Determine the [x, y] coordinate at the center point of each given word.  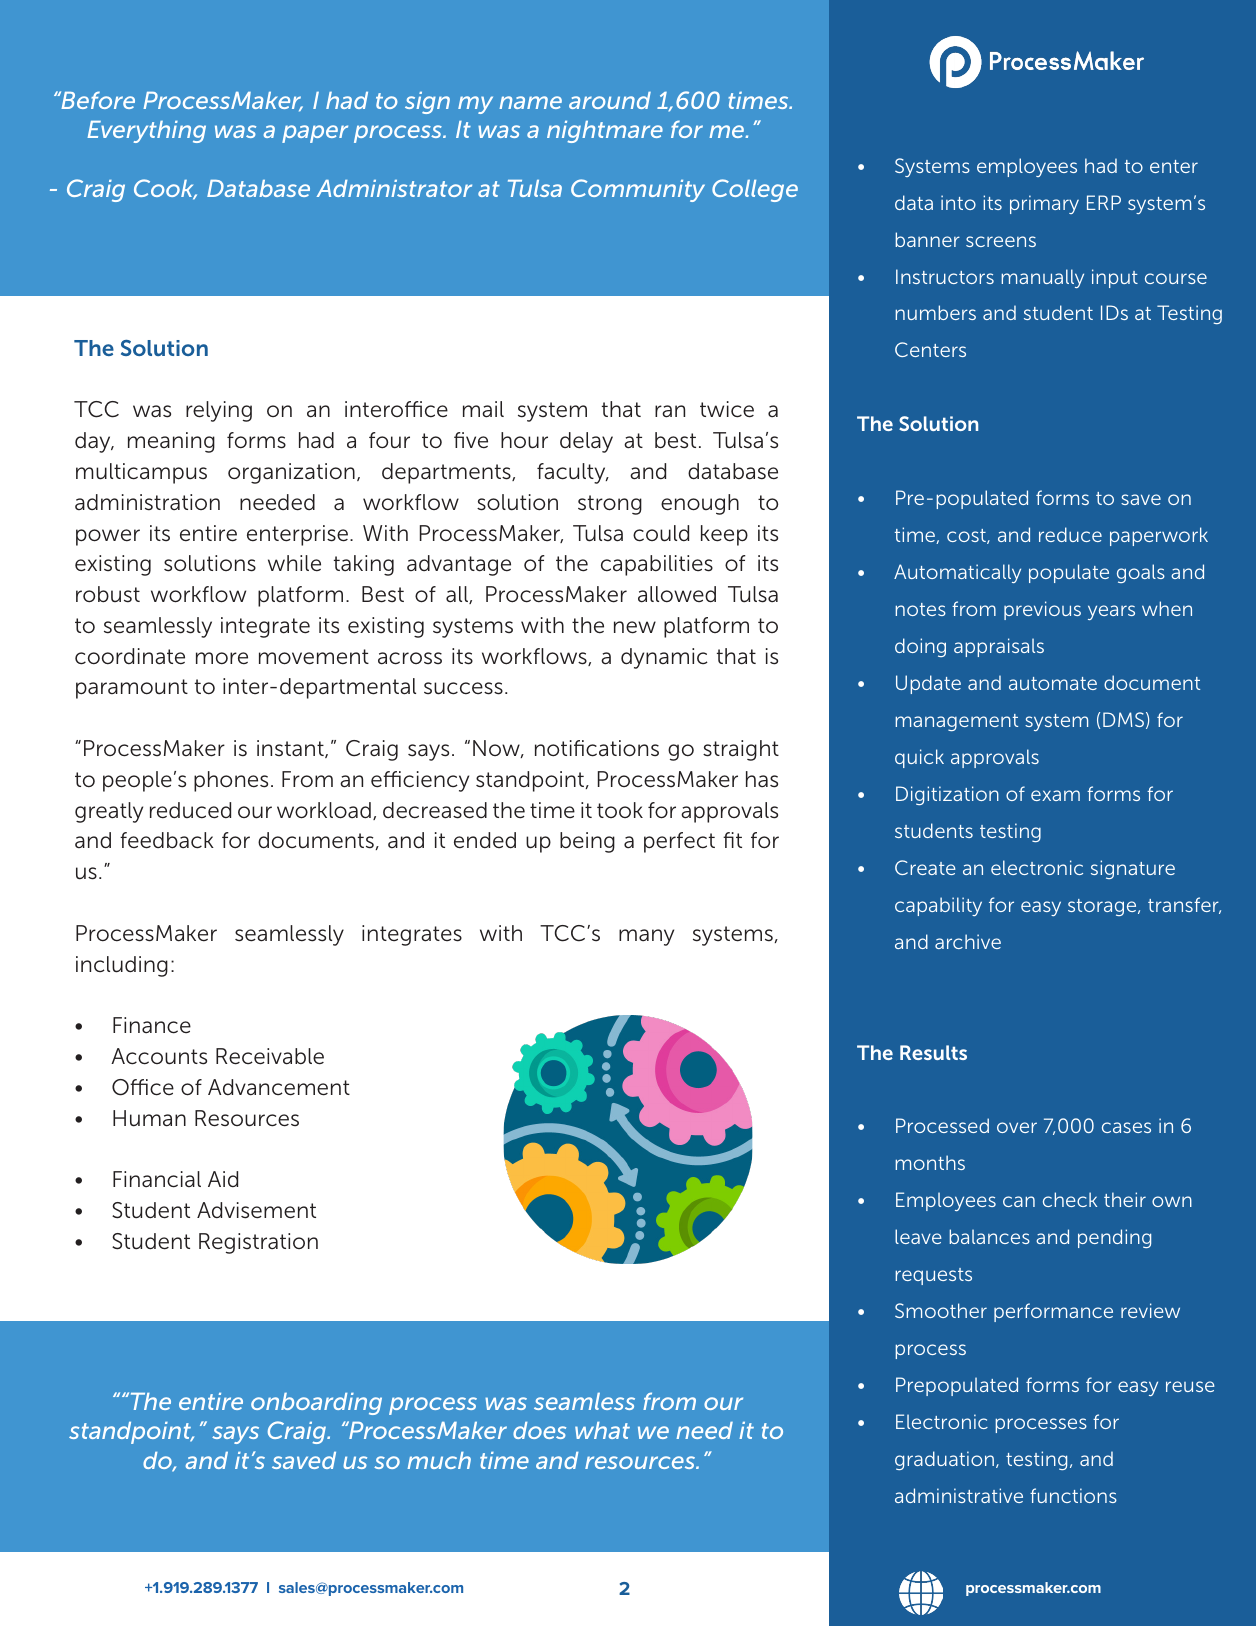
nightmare [605, 132]
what [602, 1430]
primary [1044, 204]
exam [1055, 795]
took [620, 810]
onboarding [316, 1404]
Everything [146, 132]
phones [231, 781]
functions [1073, 1495]
